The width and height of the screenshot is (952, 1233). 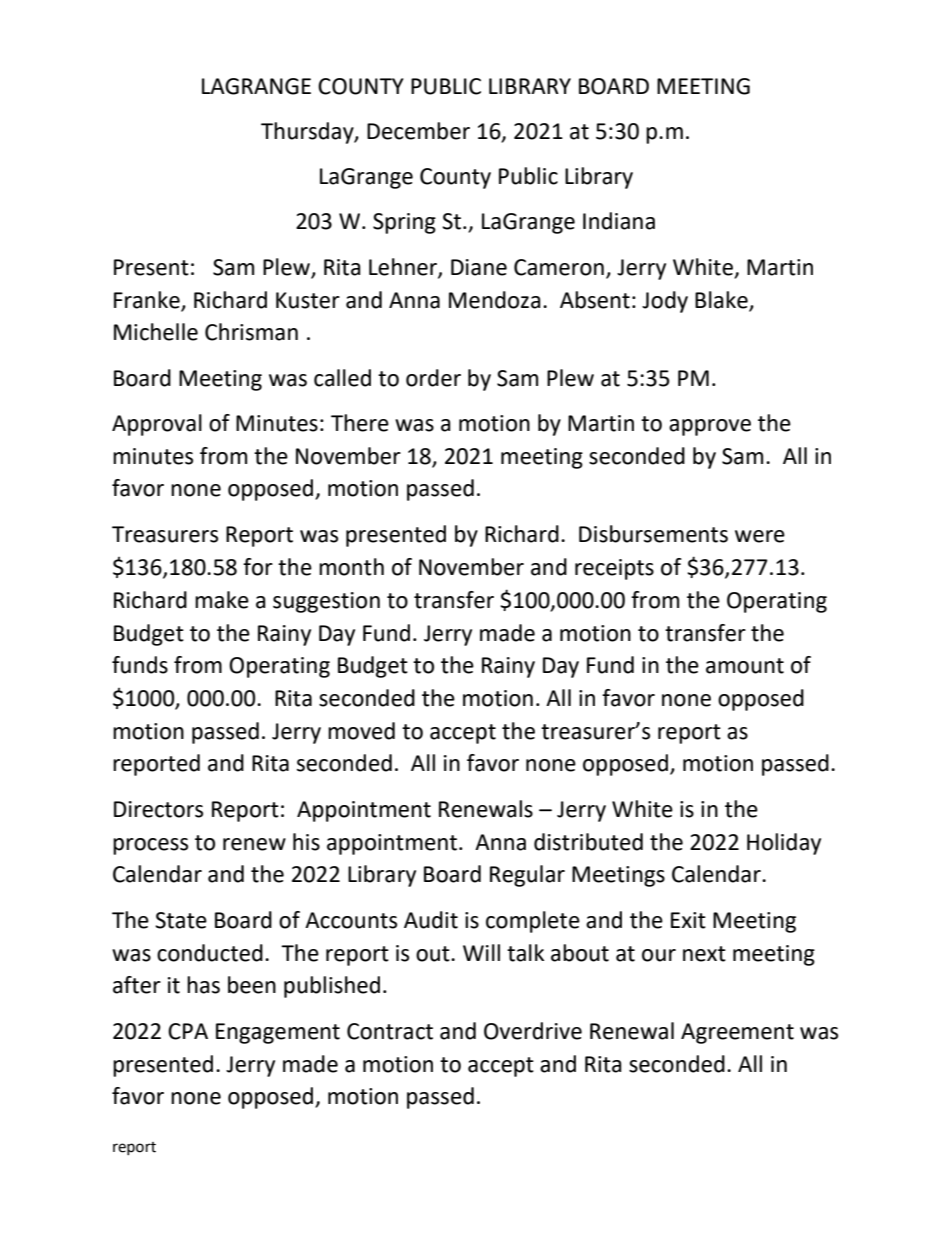 What do you see at coordinates (619, 221) in the screenshot?
I see `Indiana` at bounding box center [619, 221].
